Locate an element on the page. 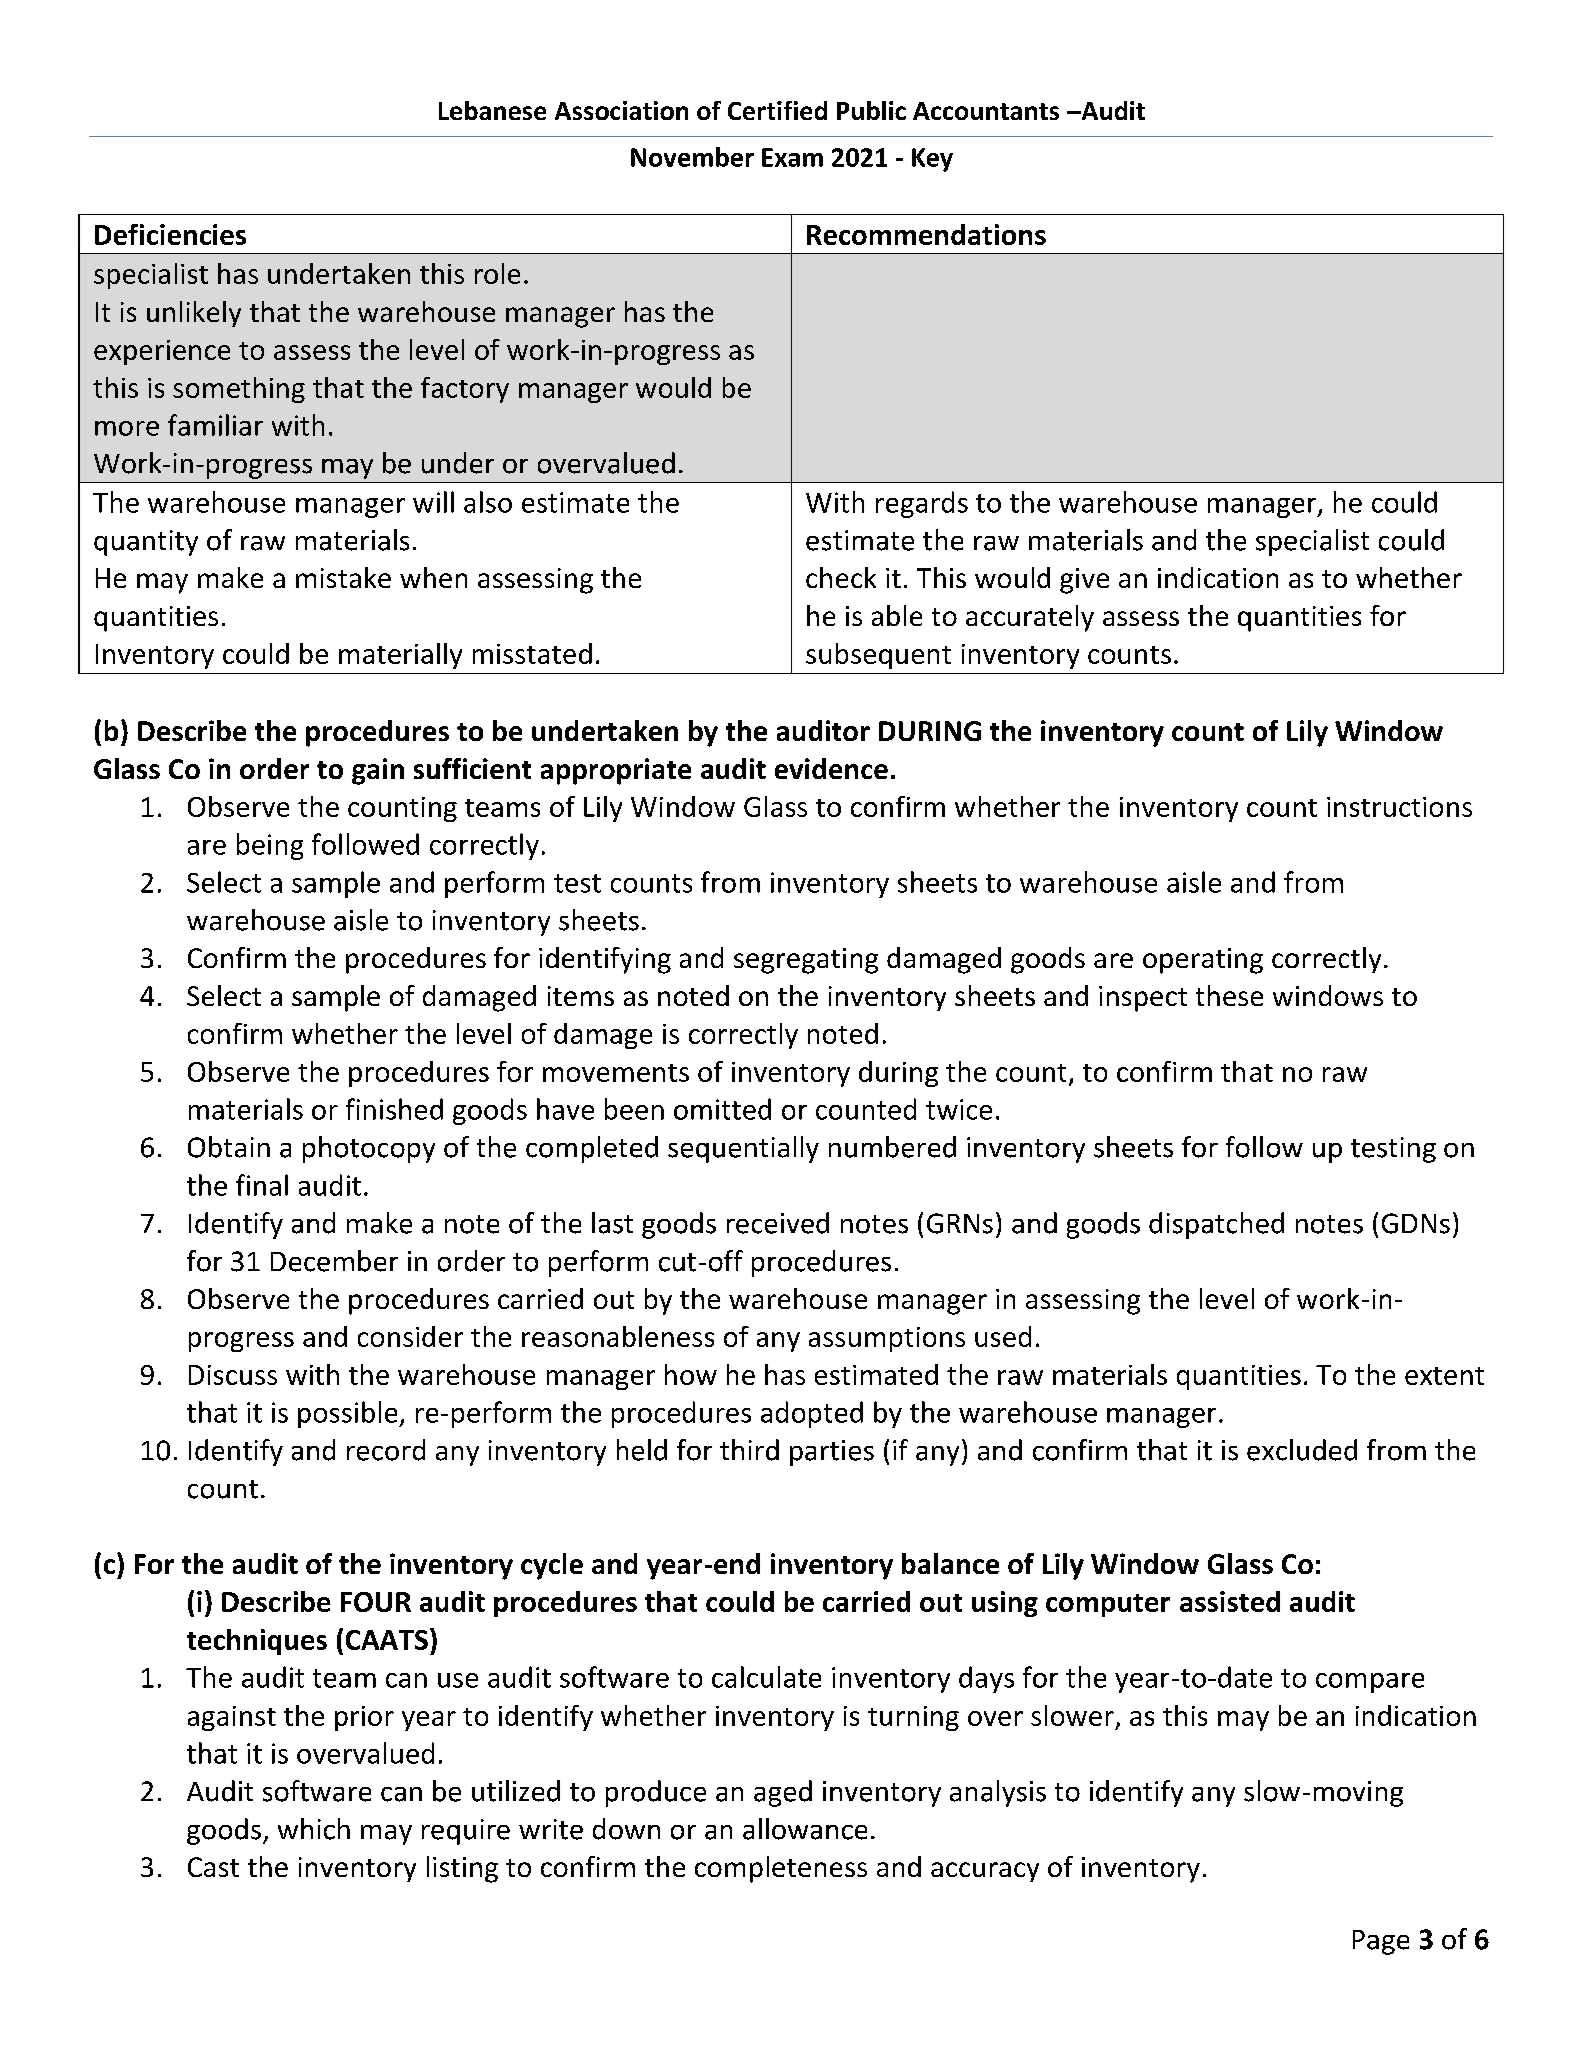 This image has height=2047, width=1582. Cast is located at coordinates (213, 1867).
